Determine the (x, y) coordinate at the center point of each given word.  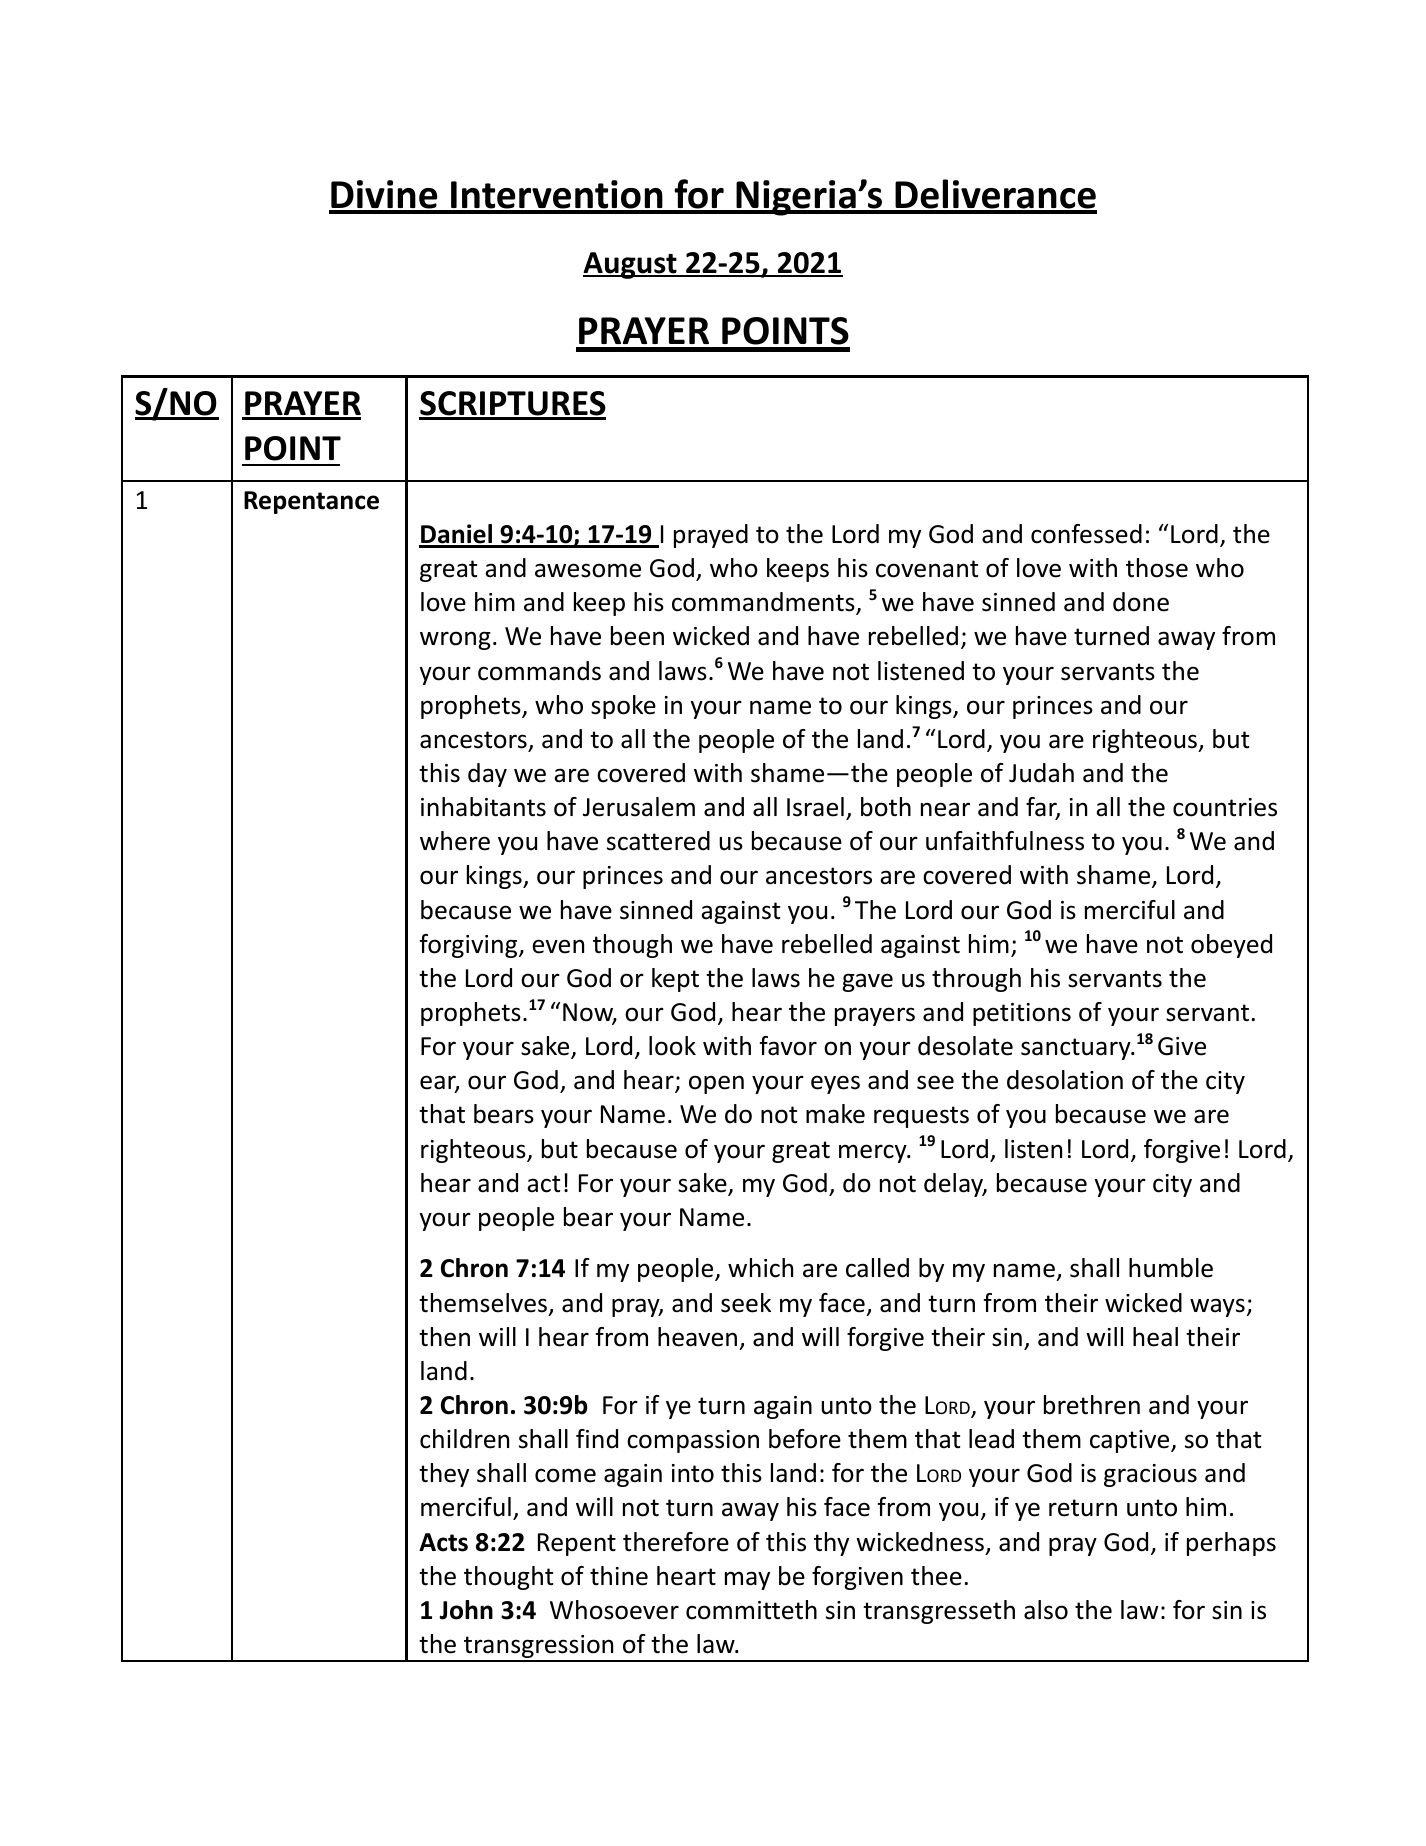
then (444, 1337)
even (558, 946)
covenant (927, 569)
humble (1171, 1268)
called (877, 1268)
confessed (1086, 534)
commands (539, 671)
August (631, 265)
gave (867, 982)
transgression (539, 1648)
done (1141, 602)
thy (831, 1544)
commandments (764, 603)
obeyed (1231, 946)
